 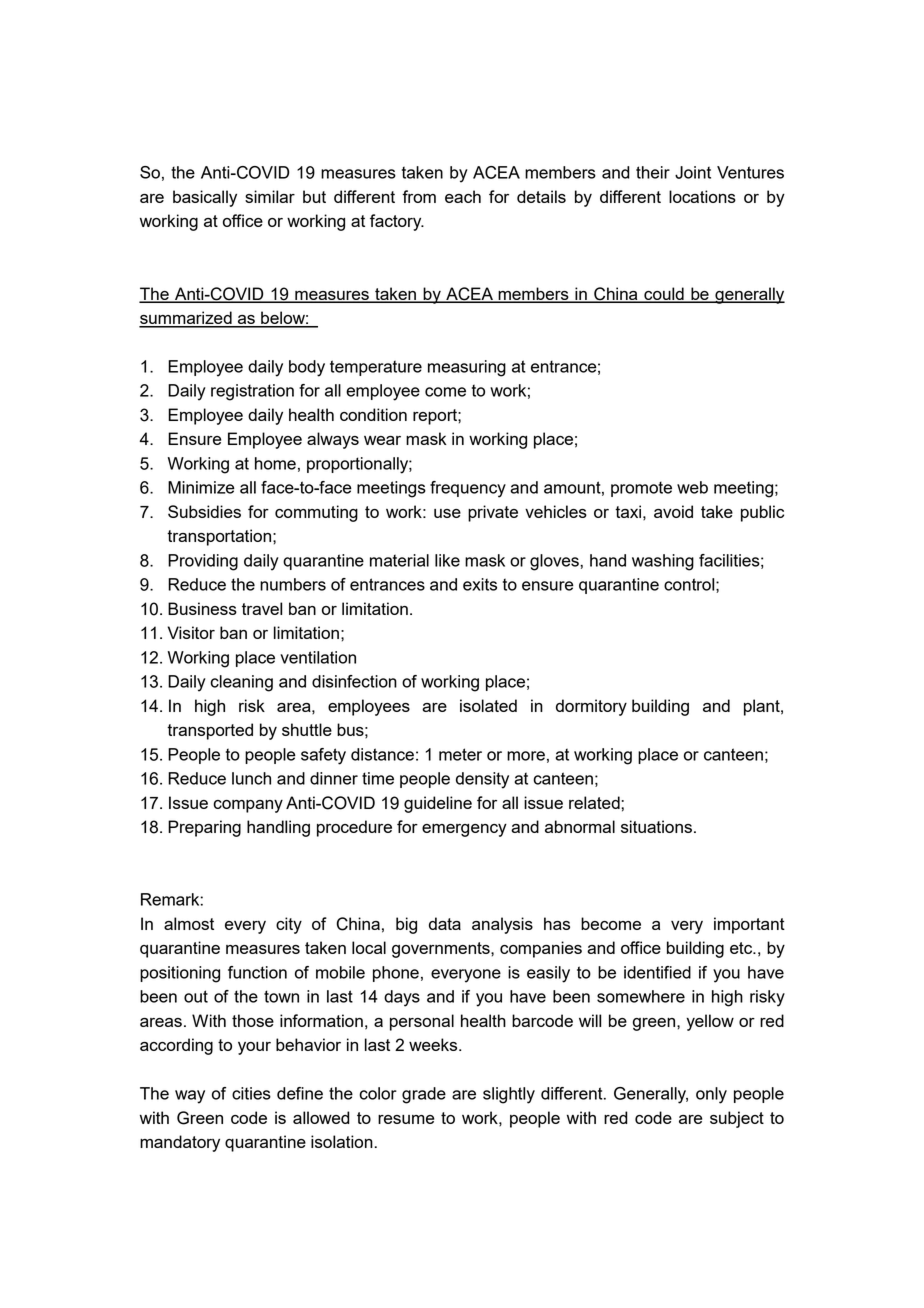 What do you see at coordinates (467, 368) in the screenshot?
I see `measuring` at bounding box center [467, 368].
